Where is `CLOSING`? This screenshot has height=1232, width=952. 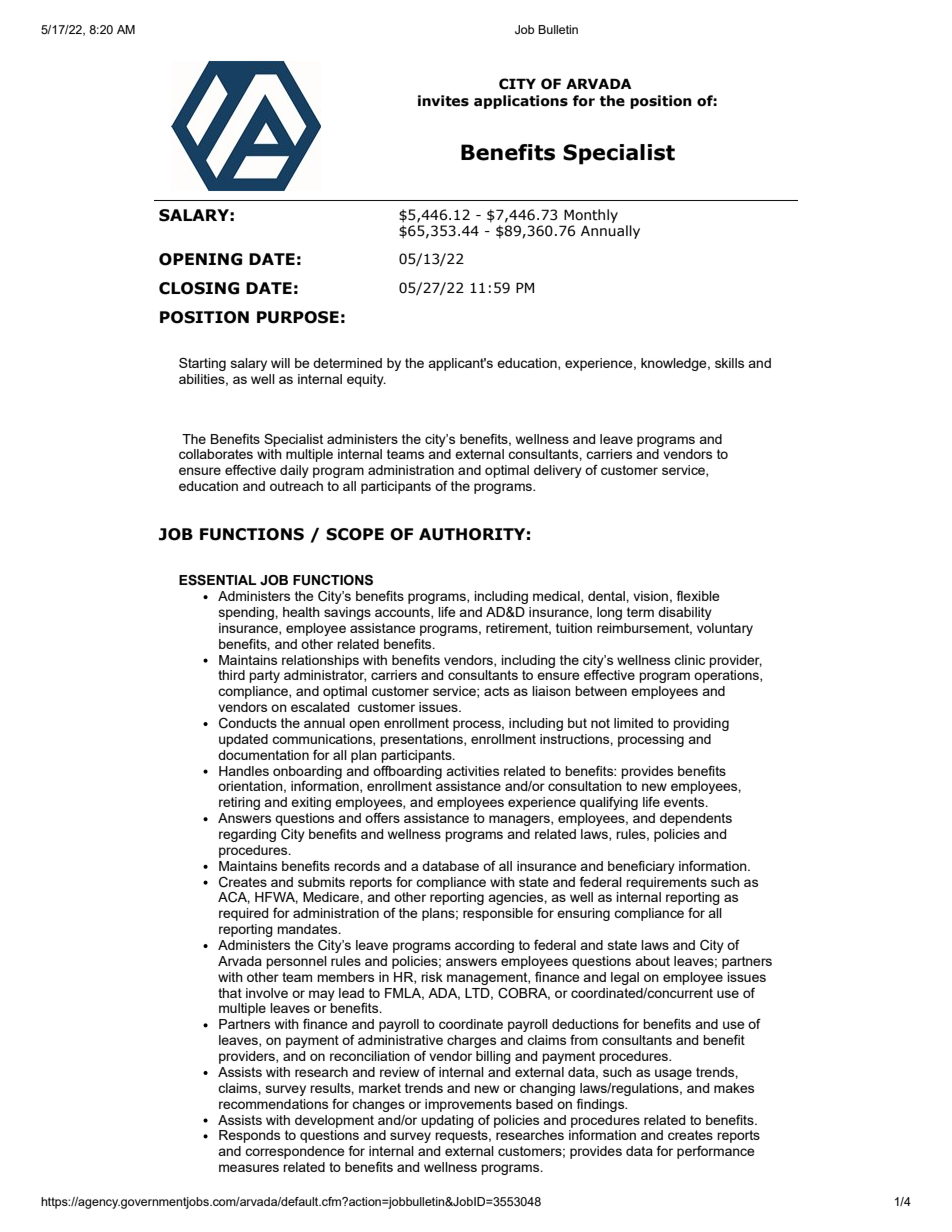
CLOSING is located at coordinates (199, 288).
